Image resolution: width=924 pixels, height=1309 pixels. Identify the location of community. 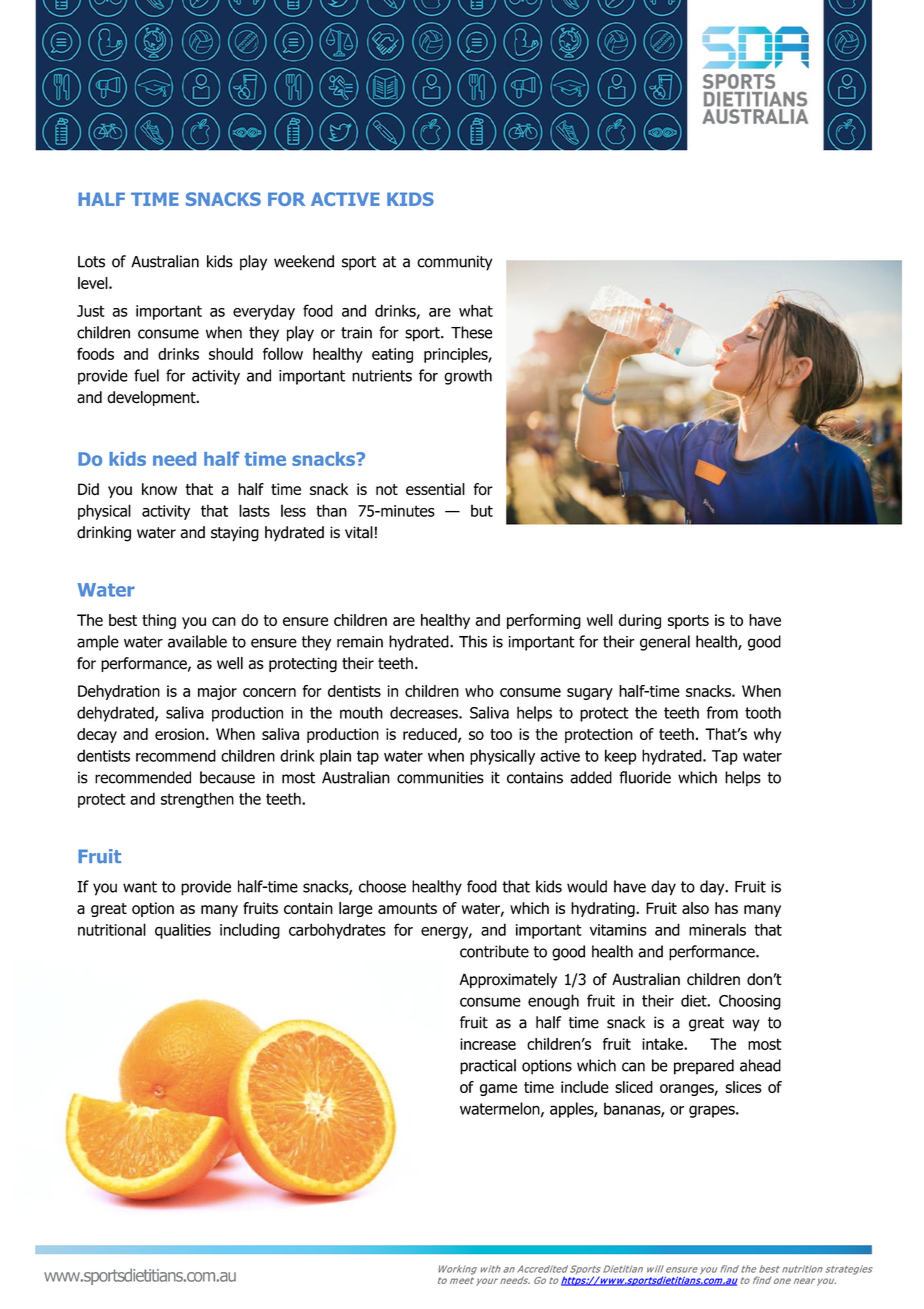
(455, 263).
